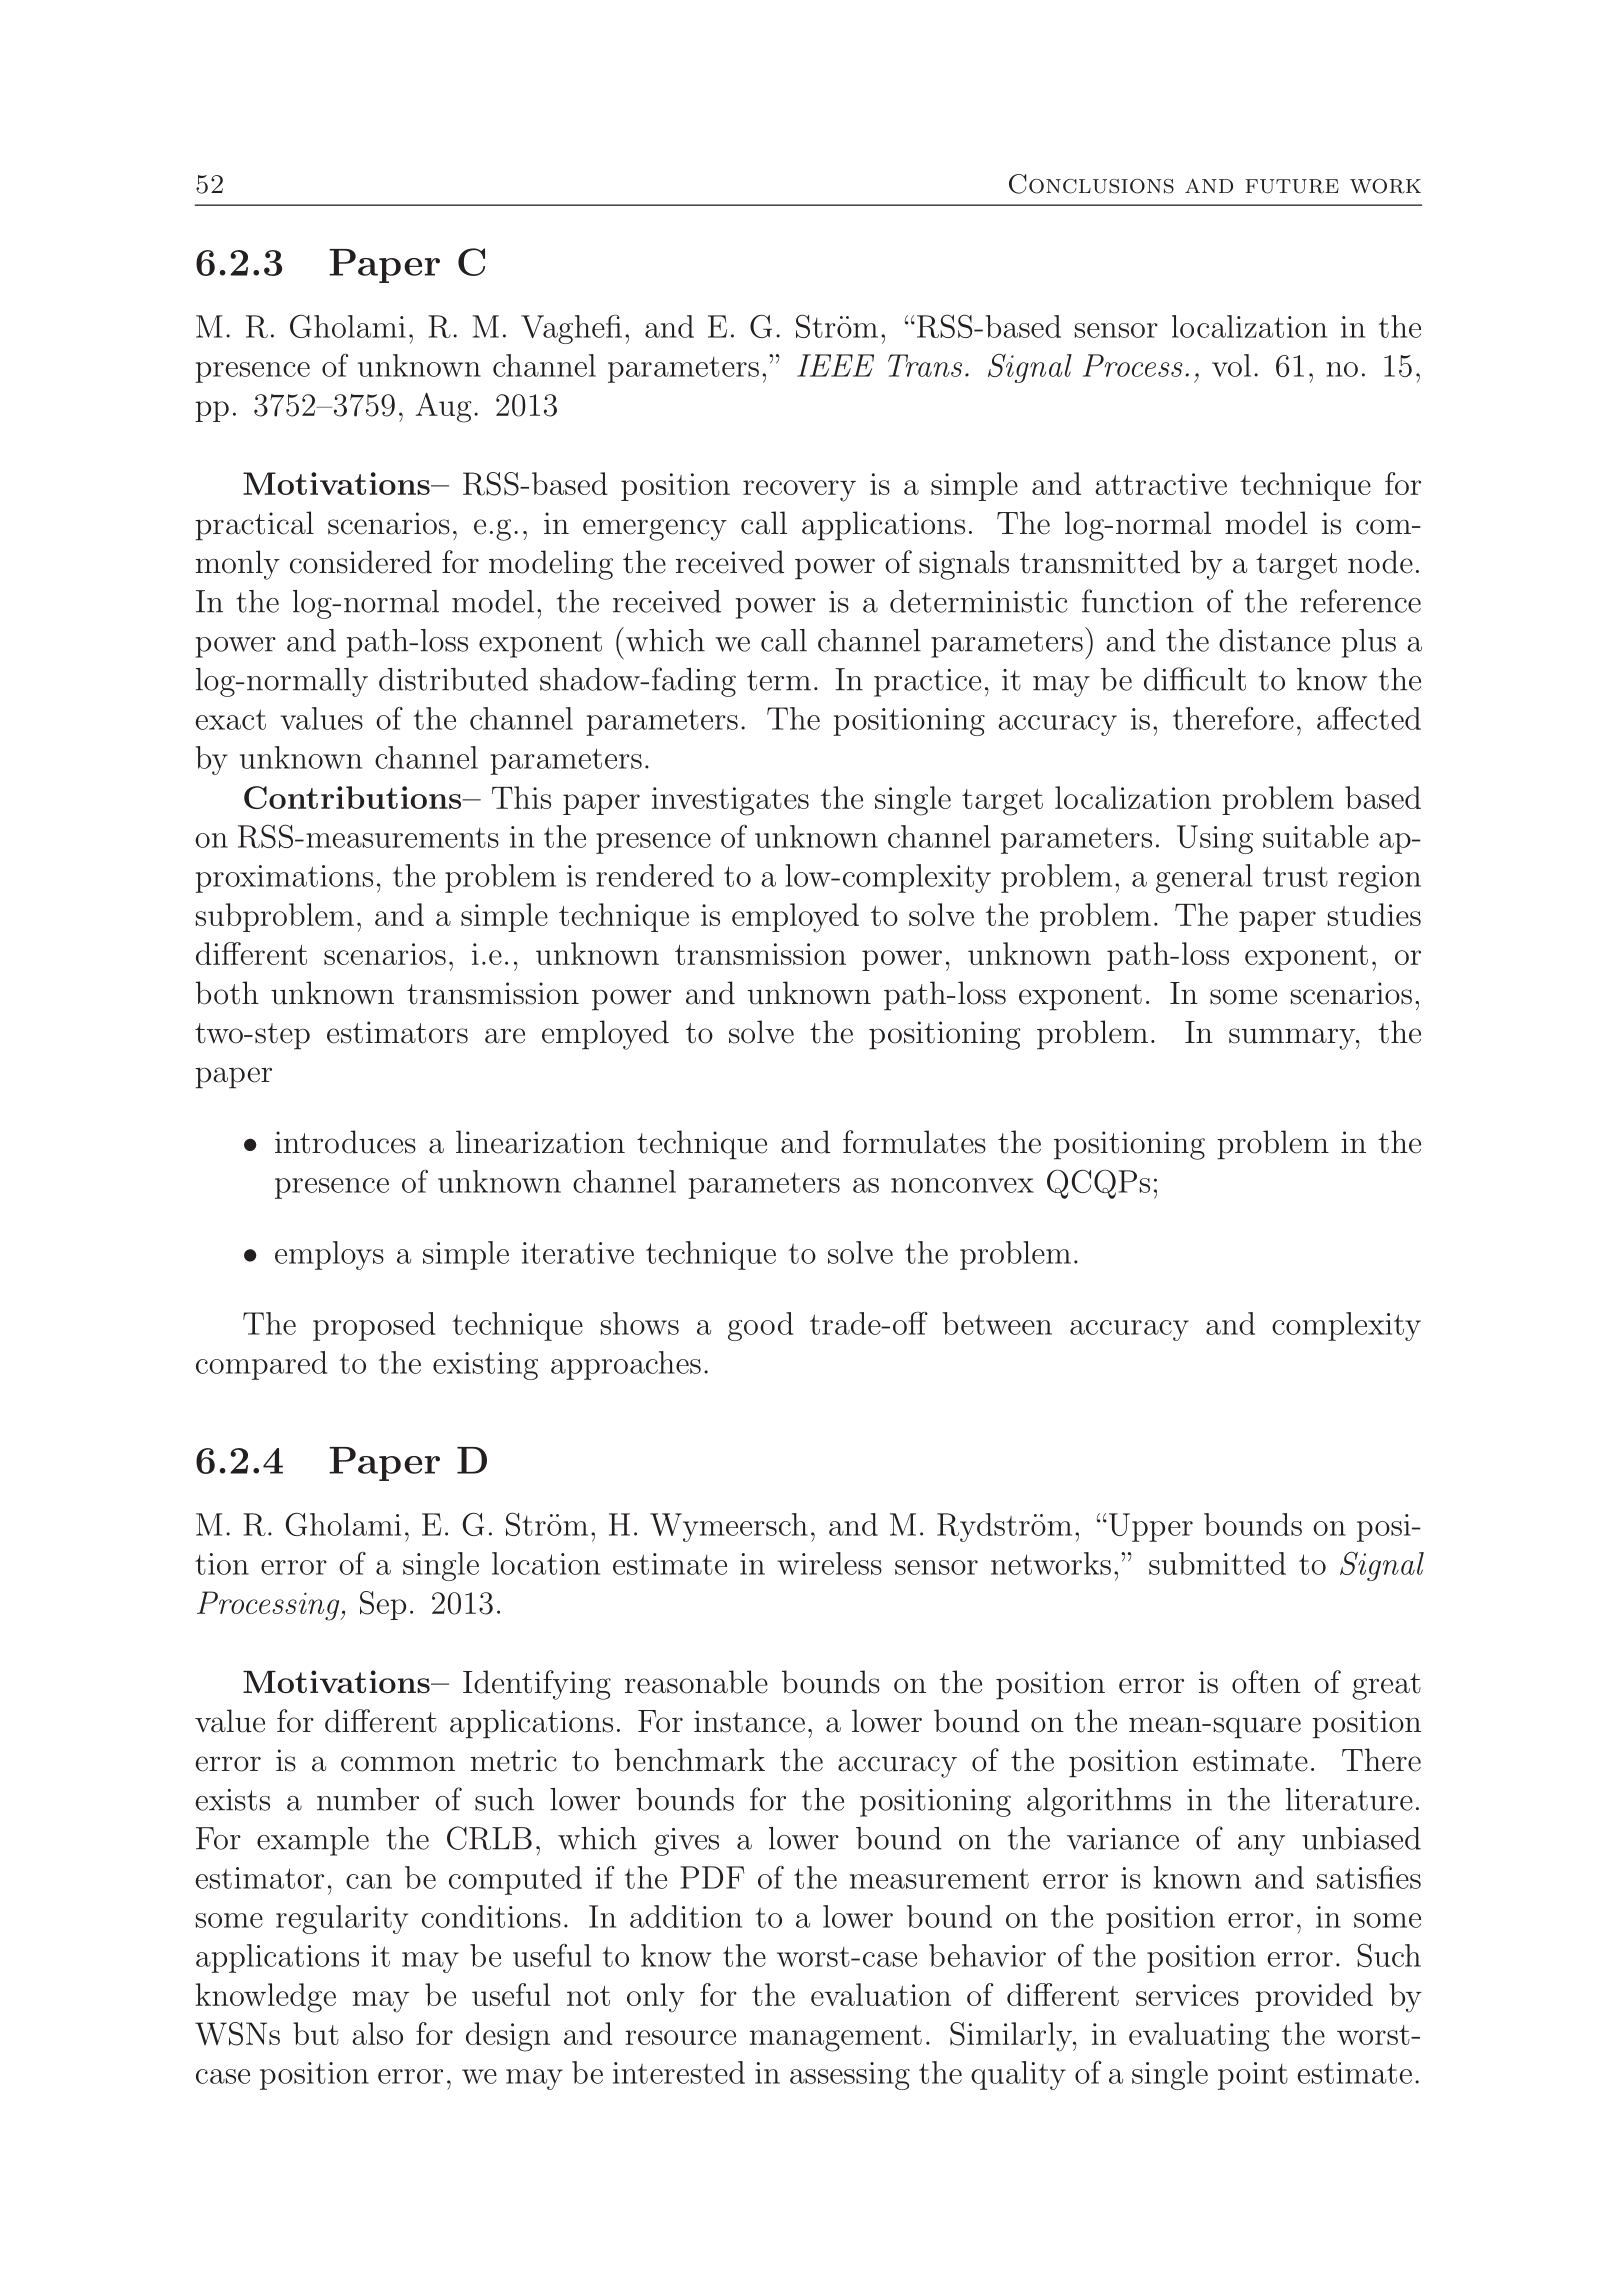  Describe the element at coordinates (835, 365) in the page. I see `IEEE` at that location.
